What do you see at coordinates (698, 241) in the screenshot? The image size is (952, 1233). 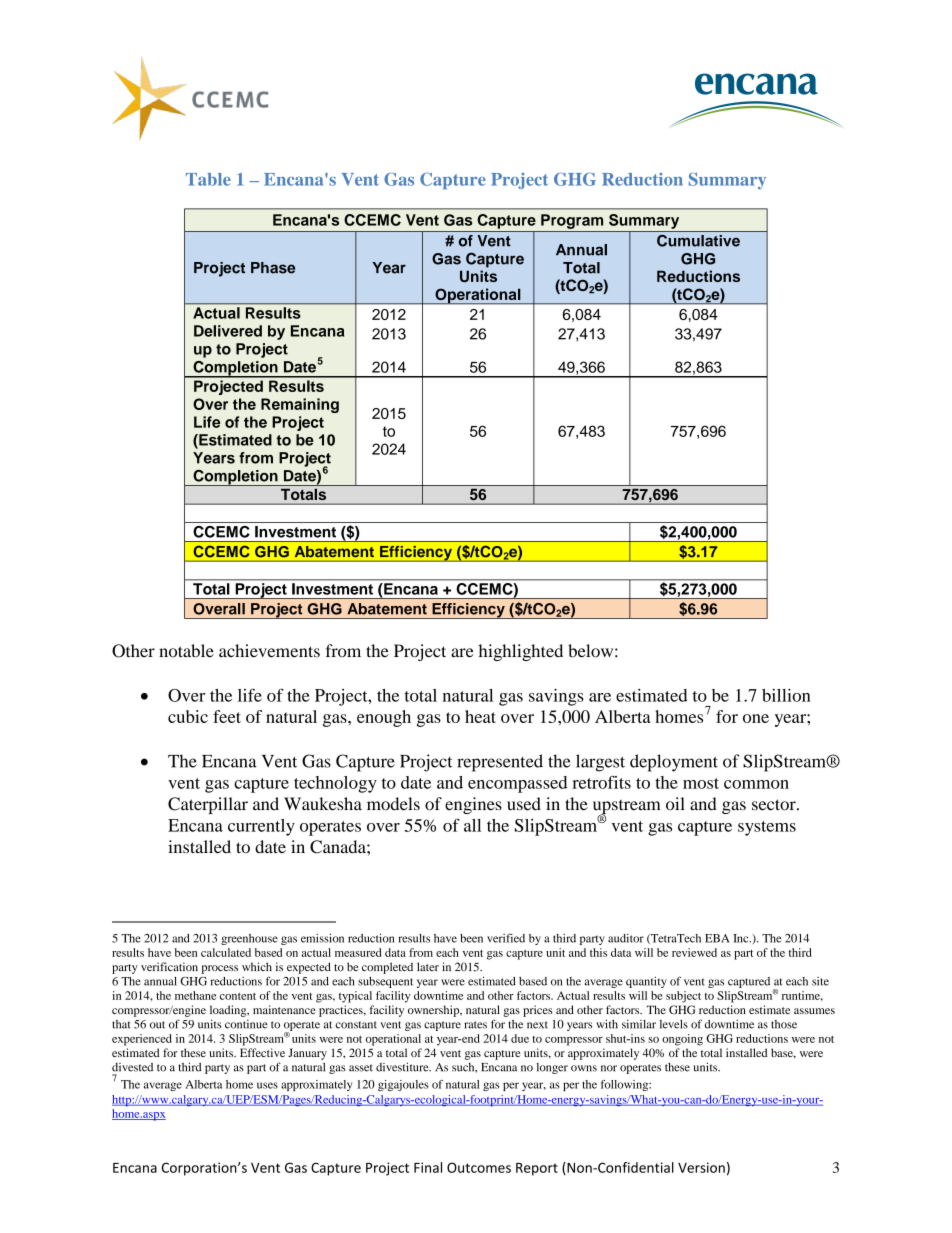 I see `Cumulative` at bounding box center [698, 241].
